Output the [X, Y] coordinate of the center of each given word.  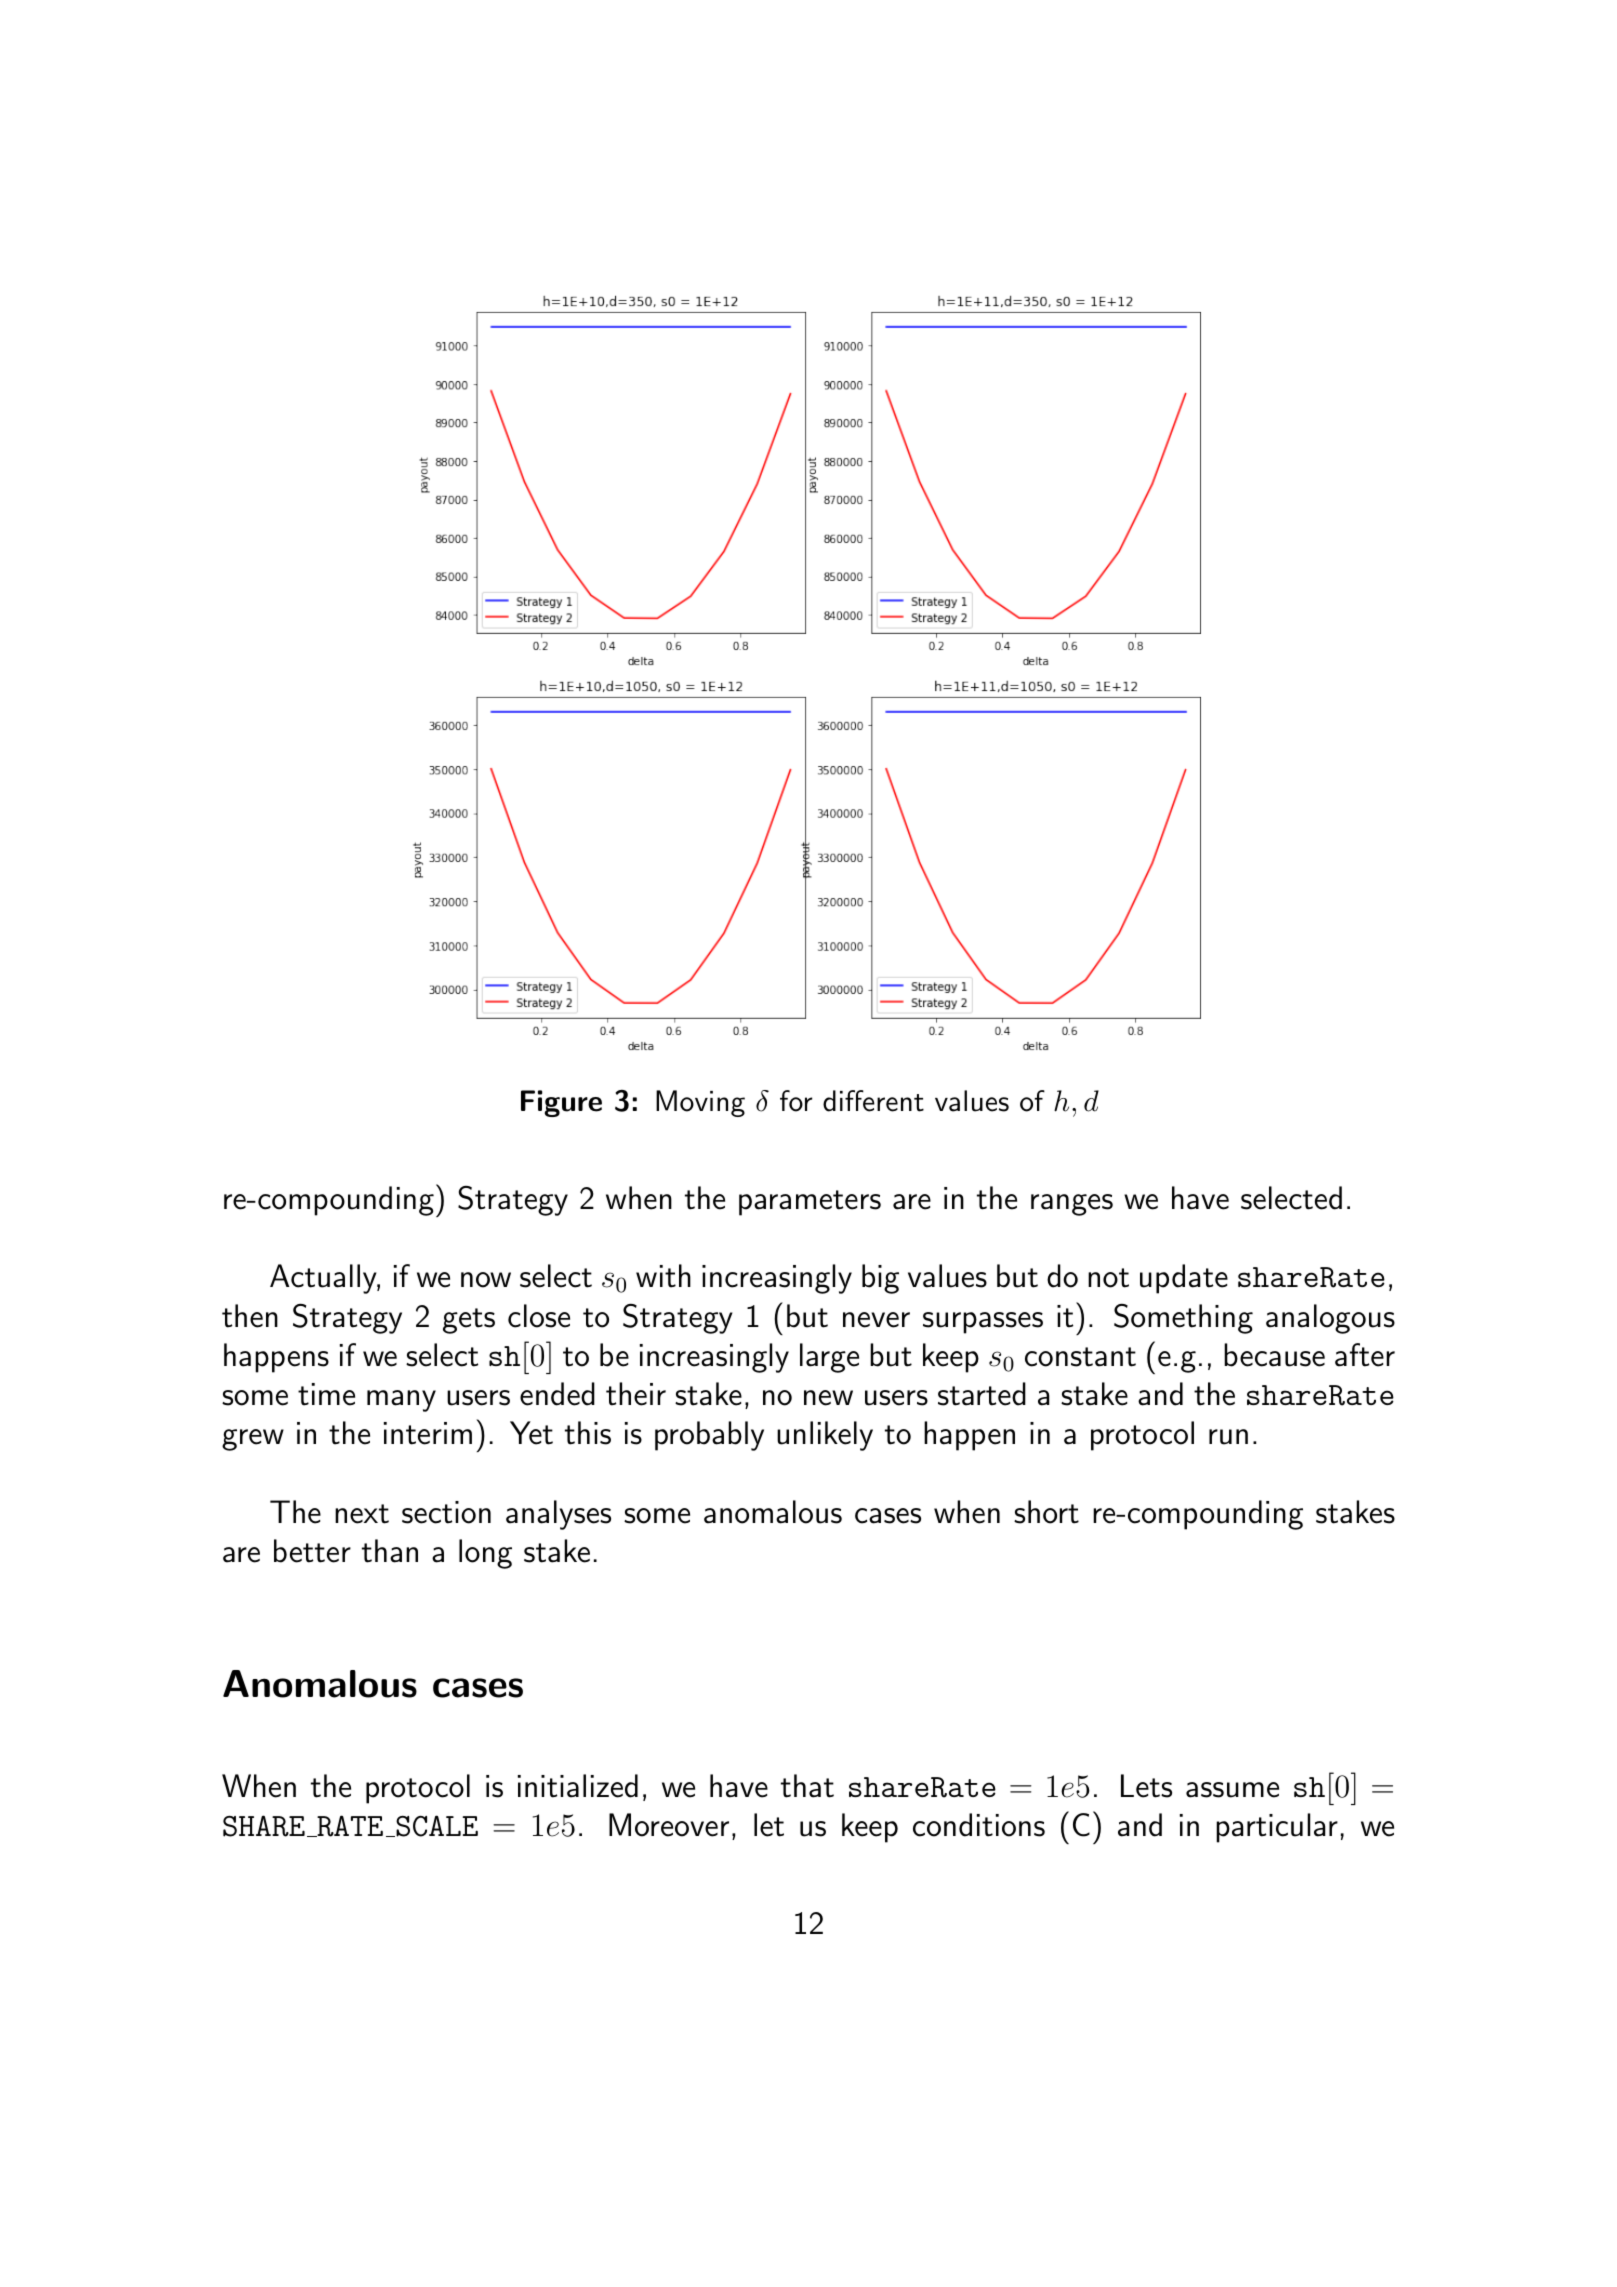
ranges [1072, 1205]
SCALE [436, 1826]
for [796, 1101]
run [1228, 1437]
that [807, 1786]
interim [428, 1433]
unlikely [825, 1436]
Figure [561, 1103]
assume [1232, 1790]
